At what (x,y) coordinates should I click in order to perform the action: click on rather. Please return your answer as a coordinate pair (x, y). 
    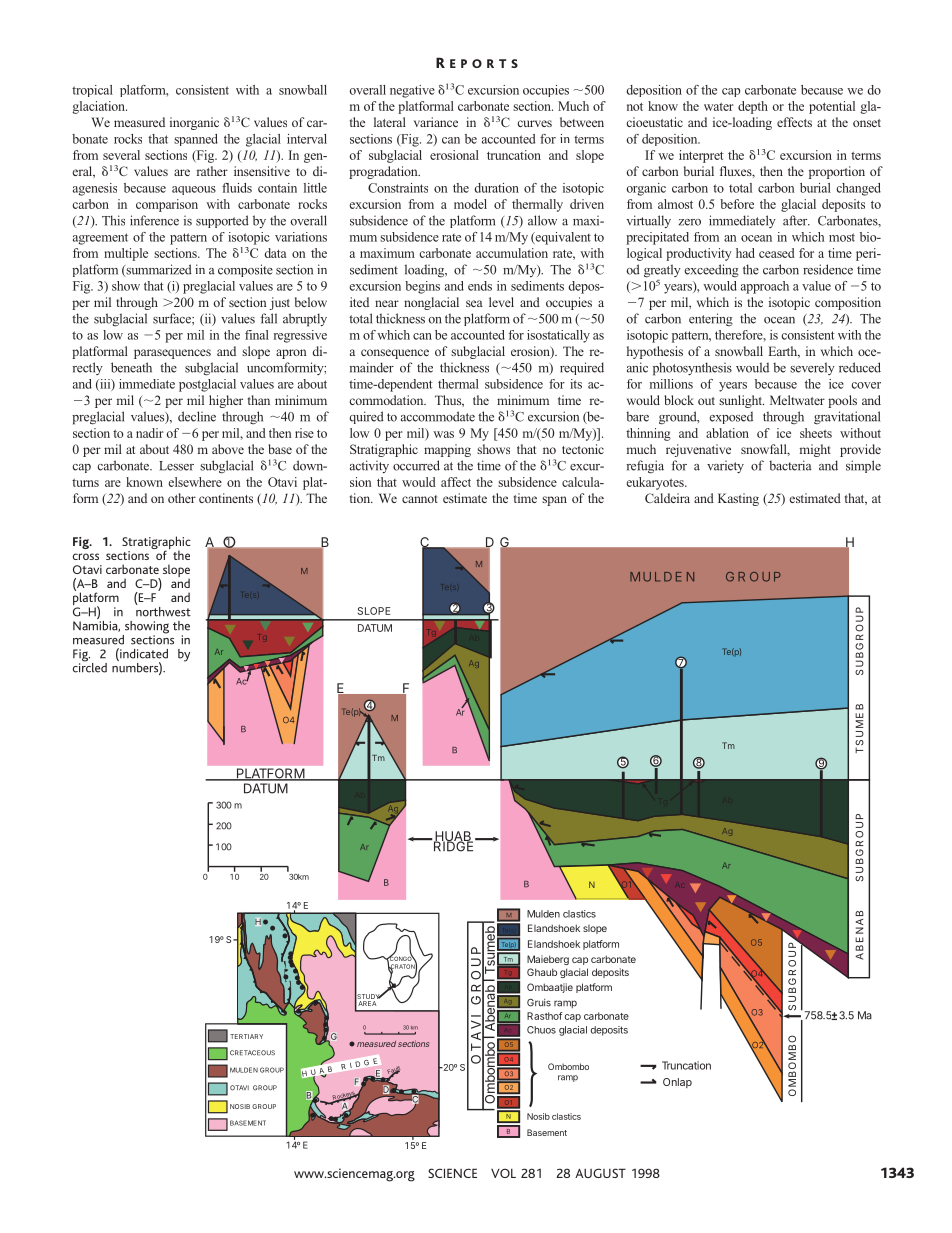
    Looking at the image, I should click on (212, 171).
